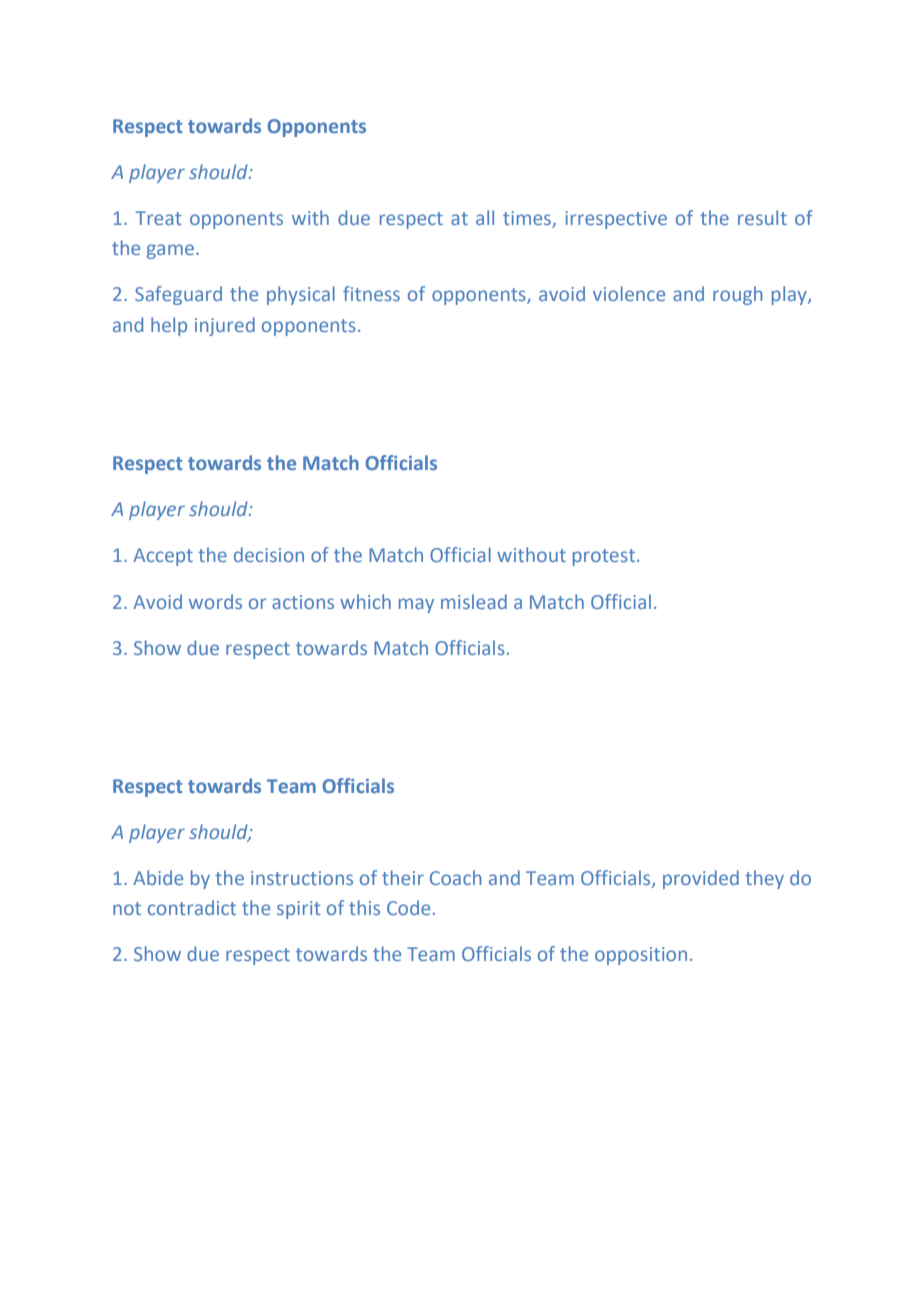  I want to click on Code, so click(408, 907).
